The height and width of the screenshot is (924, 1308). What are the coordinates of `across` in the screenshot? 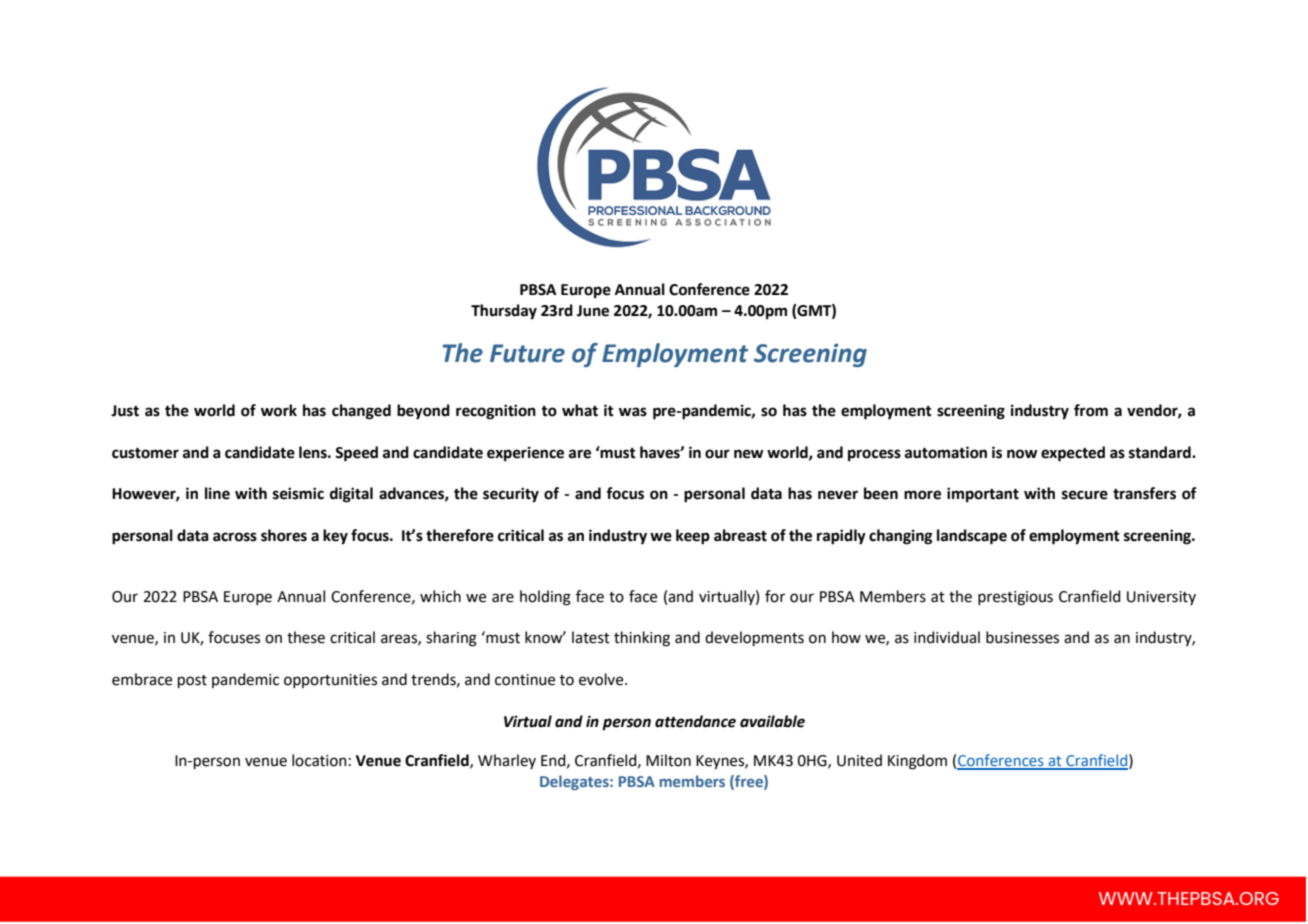 It's located at (235, 537).
